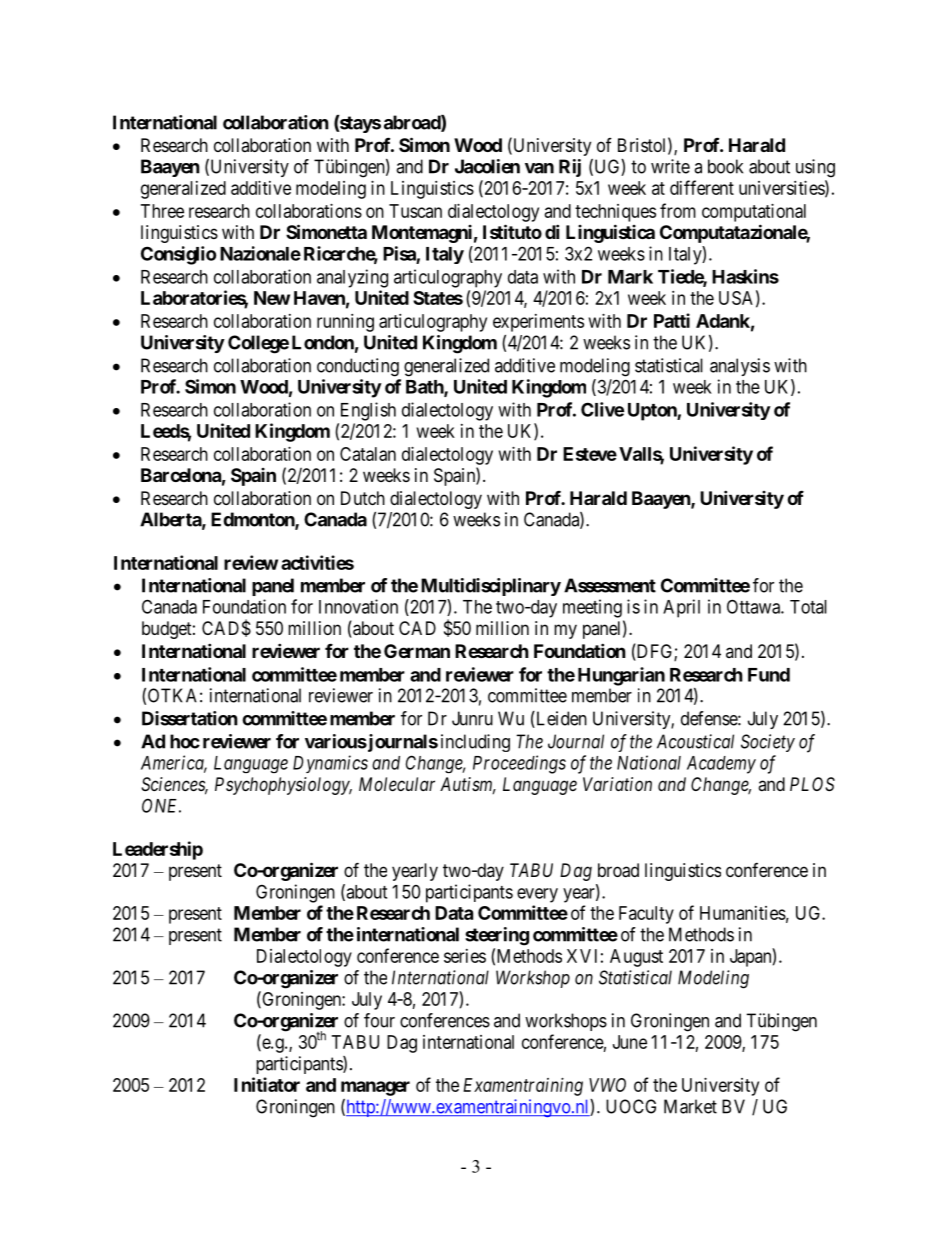 This page has width=952, height=1233. What do you see at coordinates (754, 213) in the page?
I see `computational` at bounding box center [754, 213].
